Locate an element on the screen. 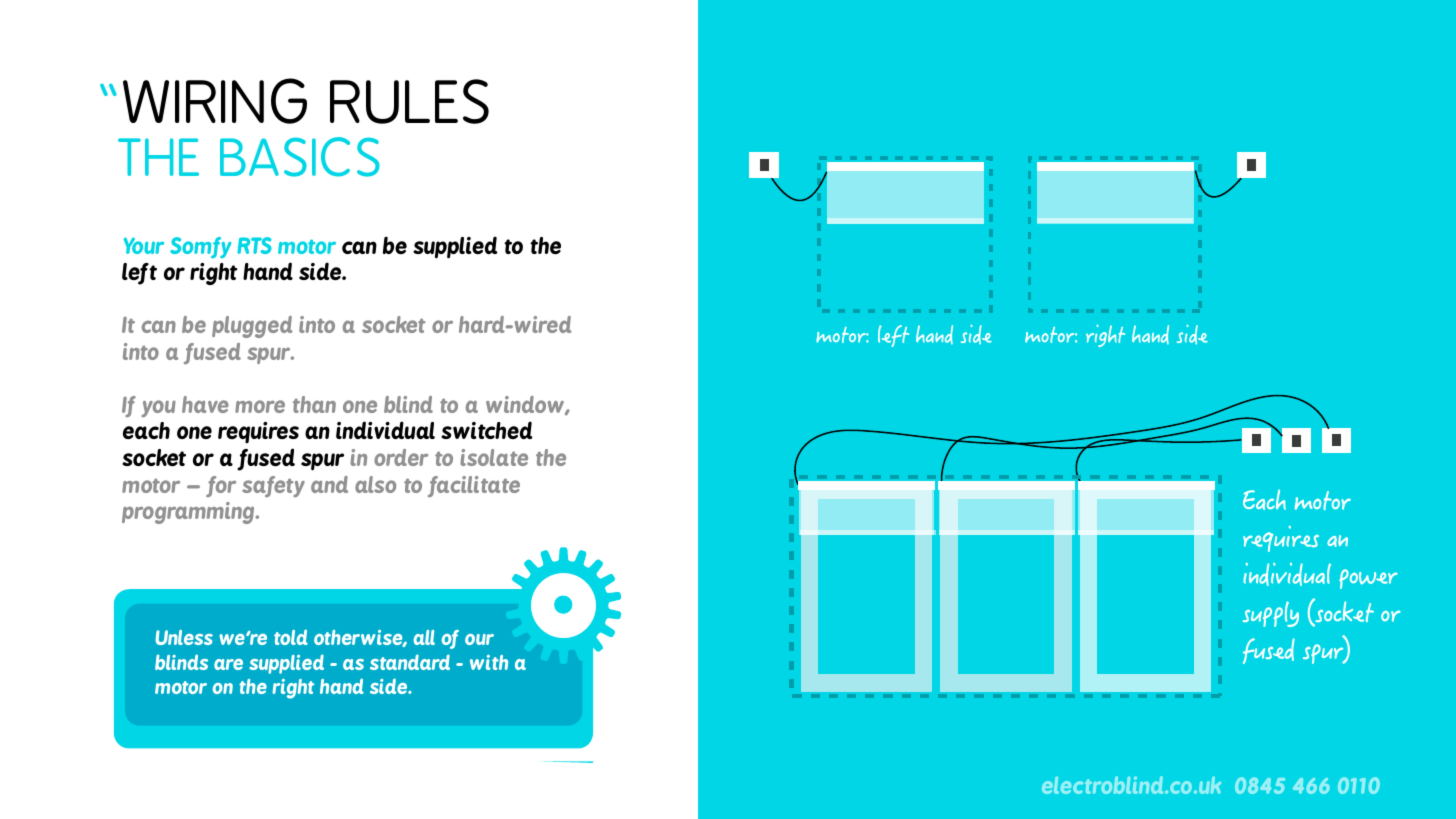 The width and height of the screenshot is (1456, 819). left is located at coordinates (139, 274).
